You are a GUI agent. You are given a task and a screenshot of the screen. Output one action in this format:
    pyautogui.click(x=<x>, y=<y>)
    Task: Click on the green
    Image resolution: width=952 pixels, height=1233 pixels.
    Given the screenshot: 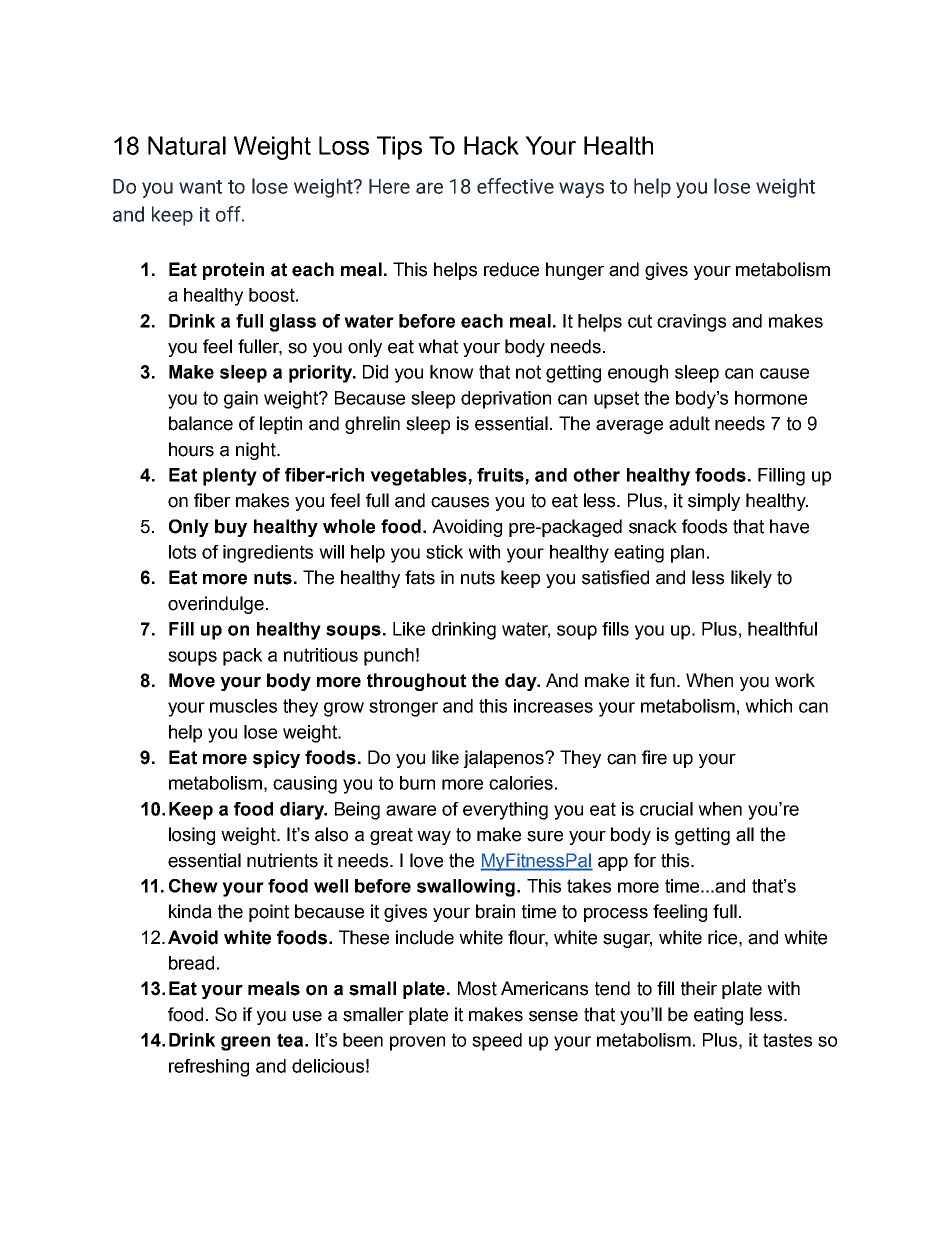 What is the action you would take?
    pyautogui.click(x=245, y=1043)
